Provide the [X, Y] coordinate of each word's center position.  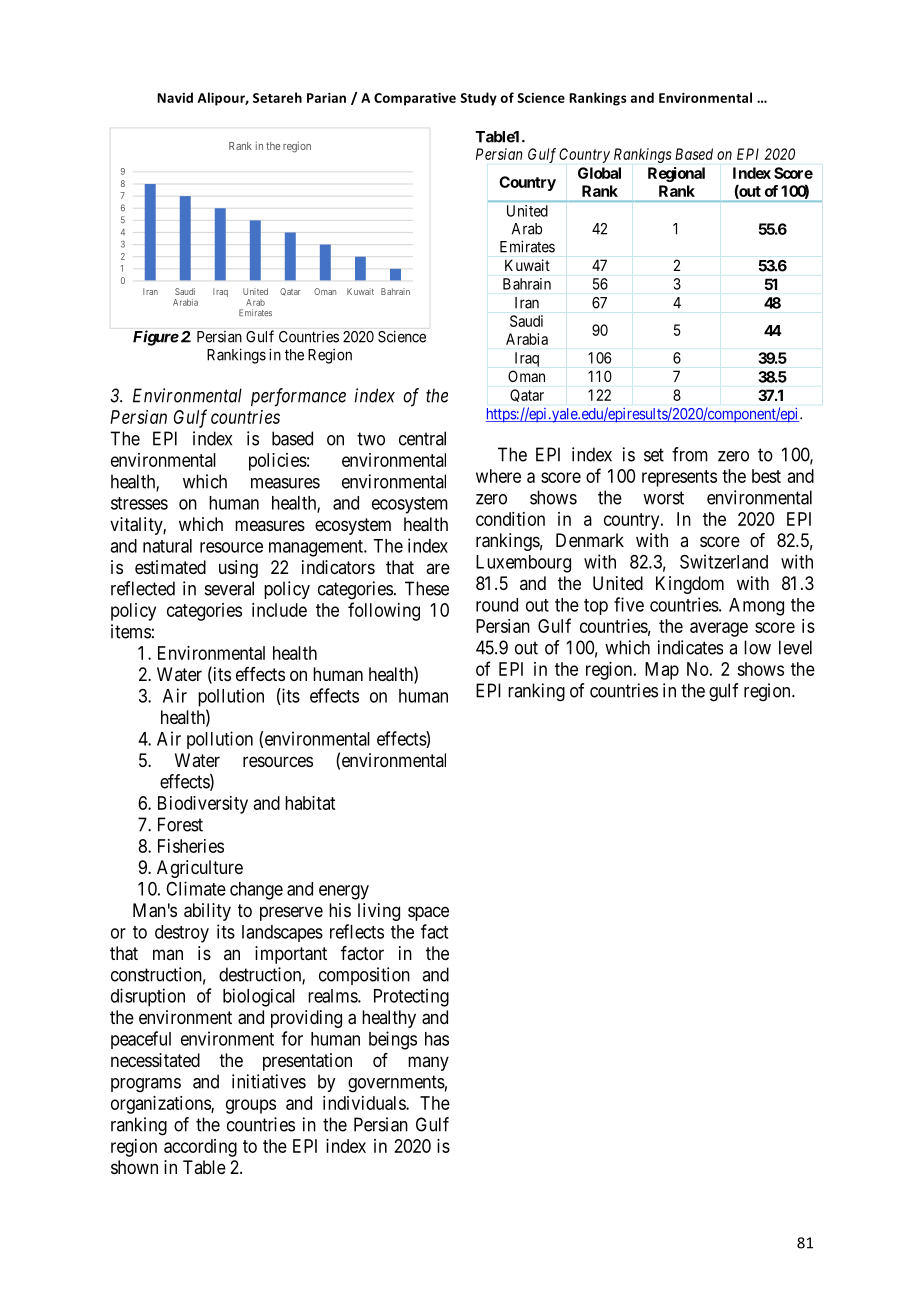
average [719, 629]
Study [478, 99]
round [497, 605]
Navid [175, 97]
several [229, 588]
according [200, 1148]
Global [599, 173]
